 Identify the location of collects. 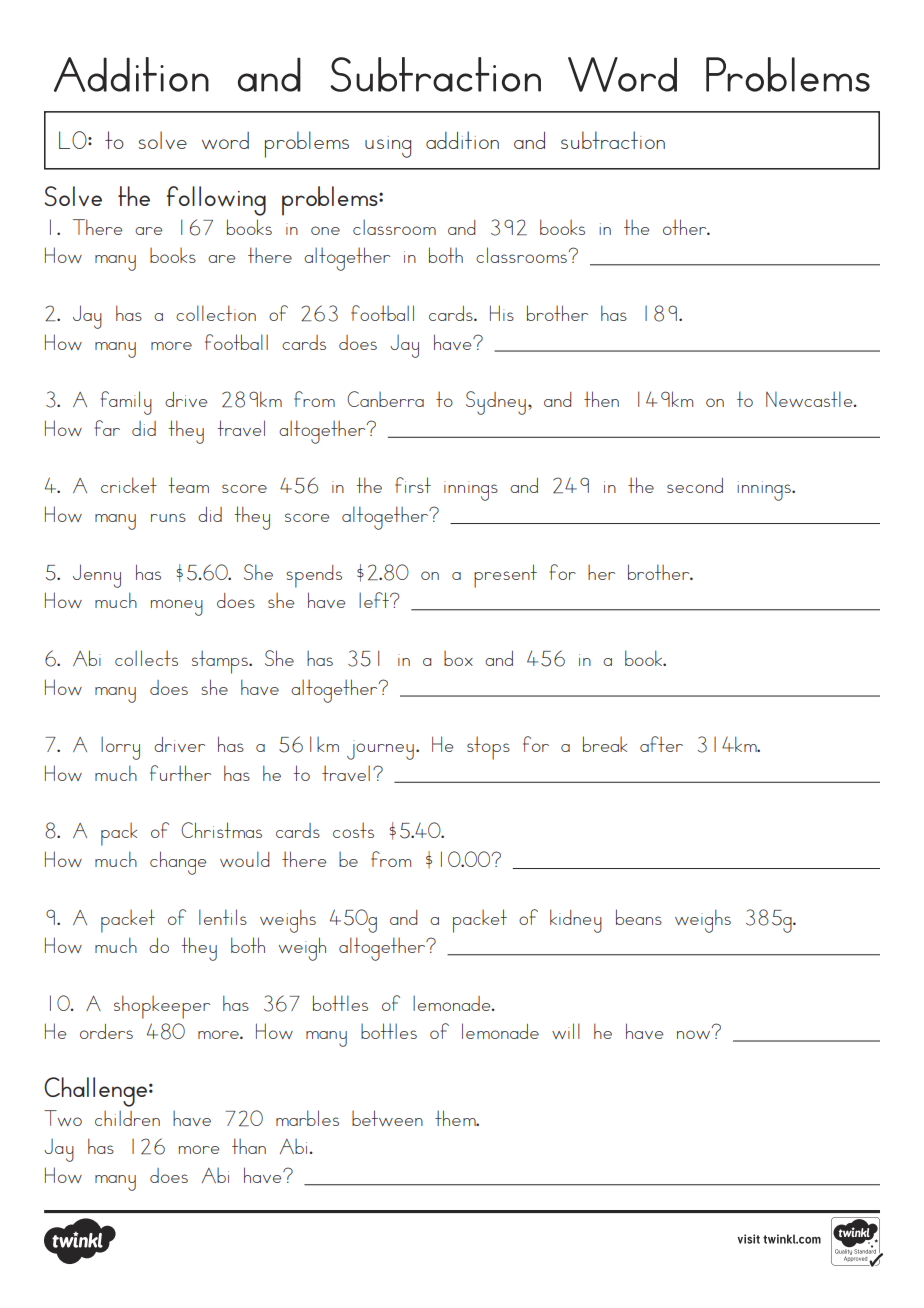
(146, 658).
